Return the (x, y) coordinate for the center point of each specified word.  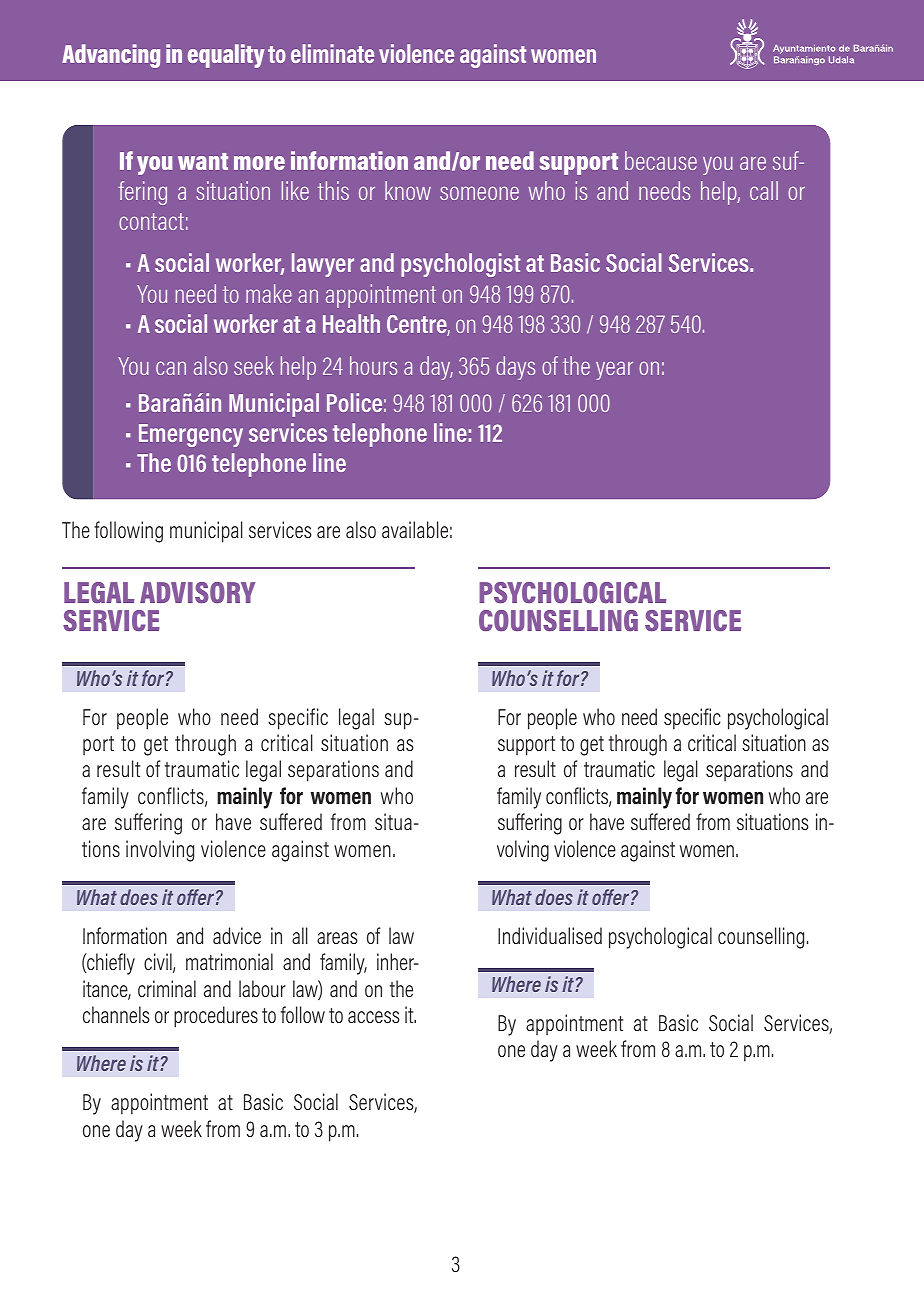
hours (373, 365)
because (661, 160)
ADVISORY (197, 592)
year (614, 370)
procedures (216, 1017)
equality (226, 56)
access (374, 1017)
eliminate (332, 53)
